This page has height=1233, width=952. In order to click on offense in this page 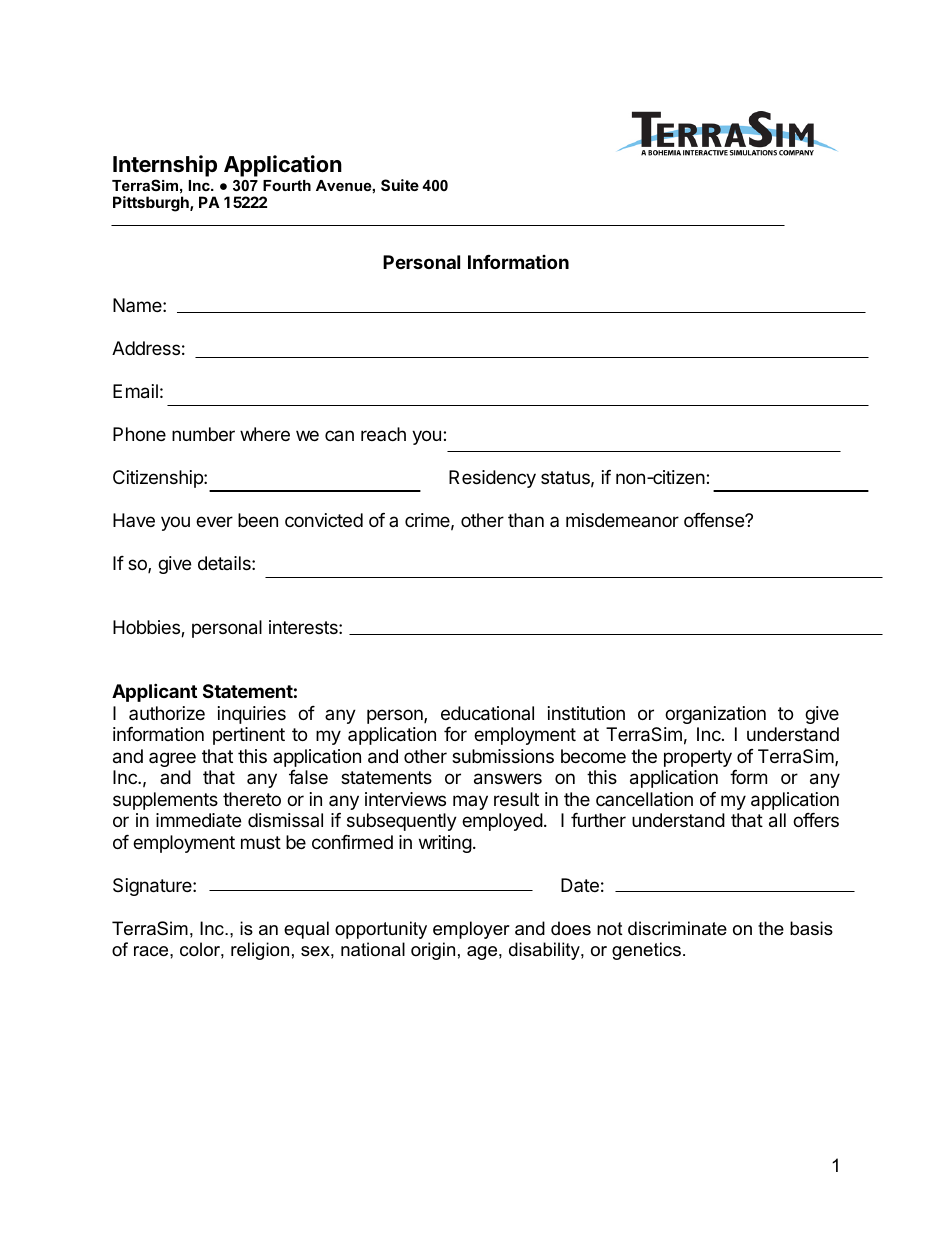, I will do `click(715, 520)`.
